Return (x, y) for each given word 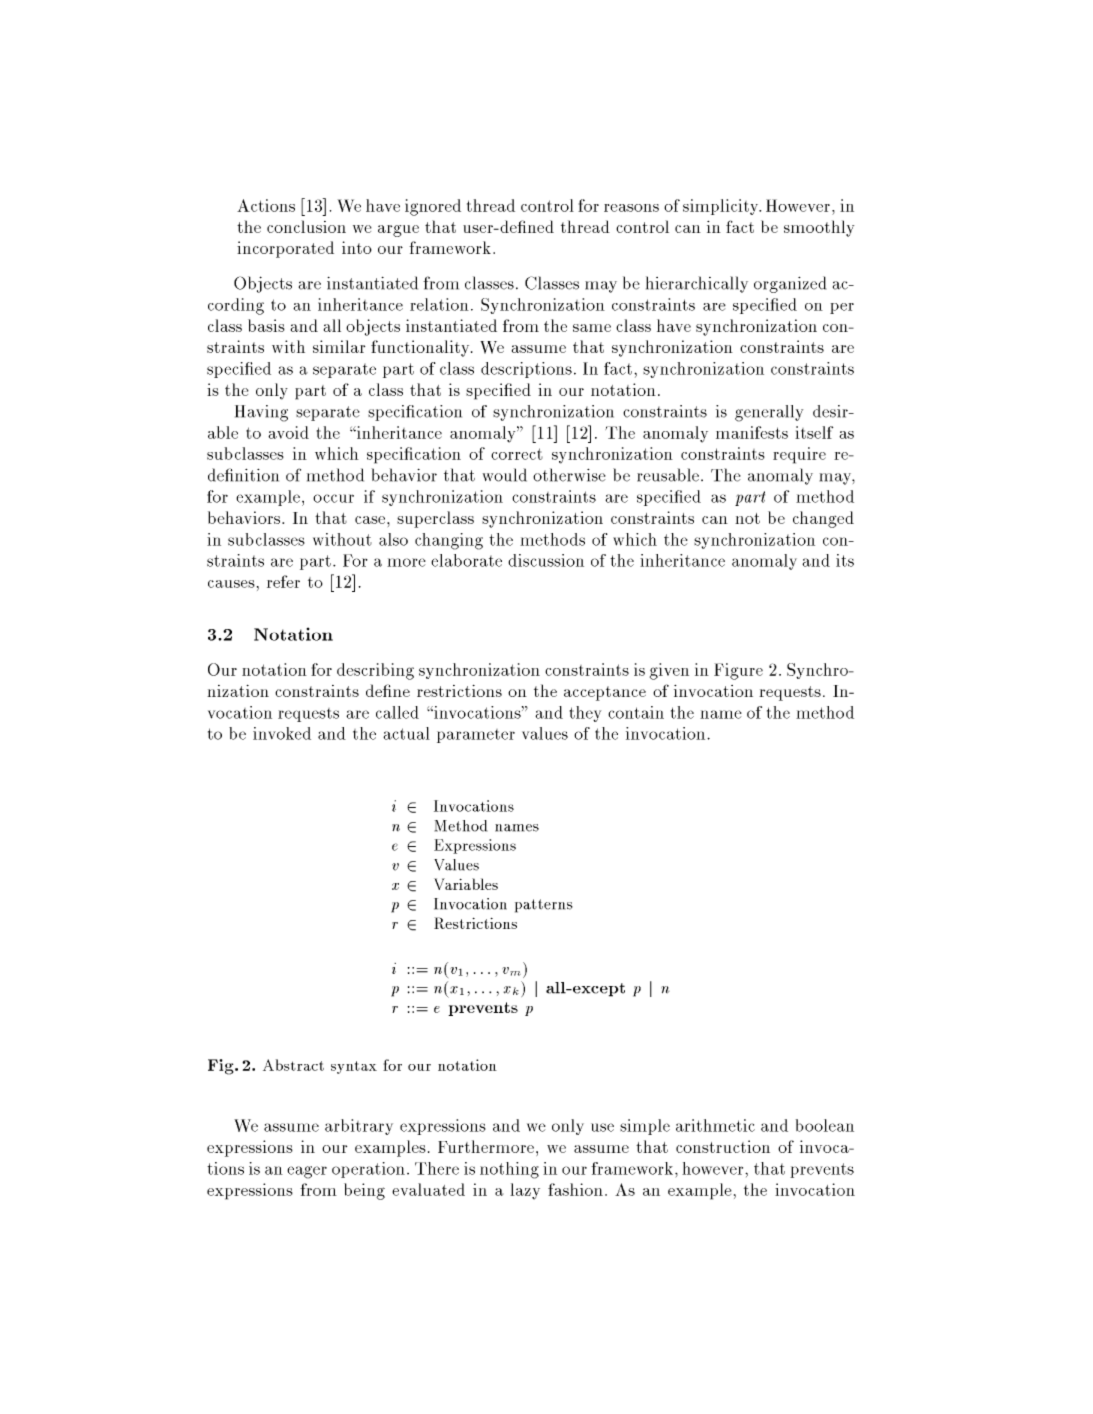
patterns (544, 906)
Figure (738, 671)
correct (517, 454)
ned (539, 226)
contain (636, 712)
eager (307, 1172)
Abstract (293, 1065)
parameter (476, 736)
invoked (282, 733)
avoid (288, 432)
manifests (752, 432)
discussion (546, 560)
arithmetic (715, 1125)
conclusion (306, 226)
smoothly (819, 228)
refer (283, 581)
